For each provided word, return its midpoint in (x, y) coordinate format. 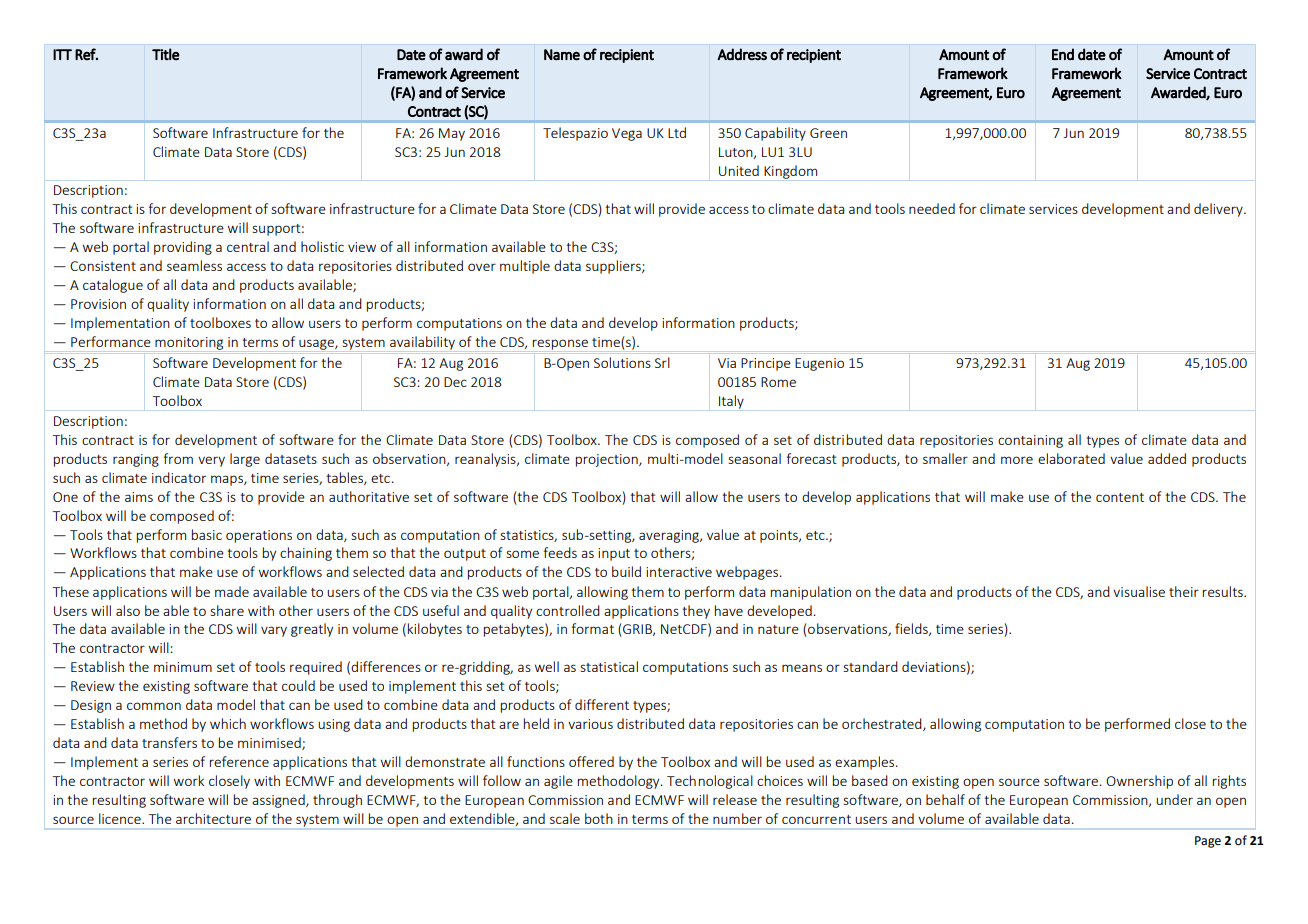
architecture (213, 818)
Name (562, 55)
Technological (710, 782)
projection (608, 460)
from (178, 458)
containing (1030, 441)
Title (166, 54)
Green (828, 133)
